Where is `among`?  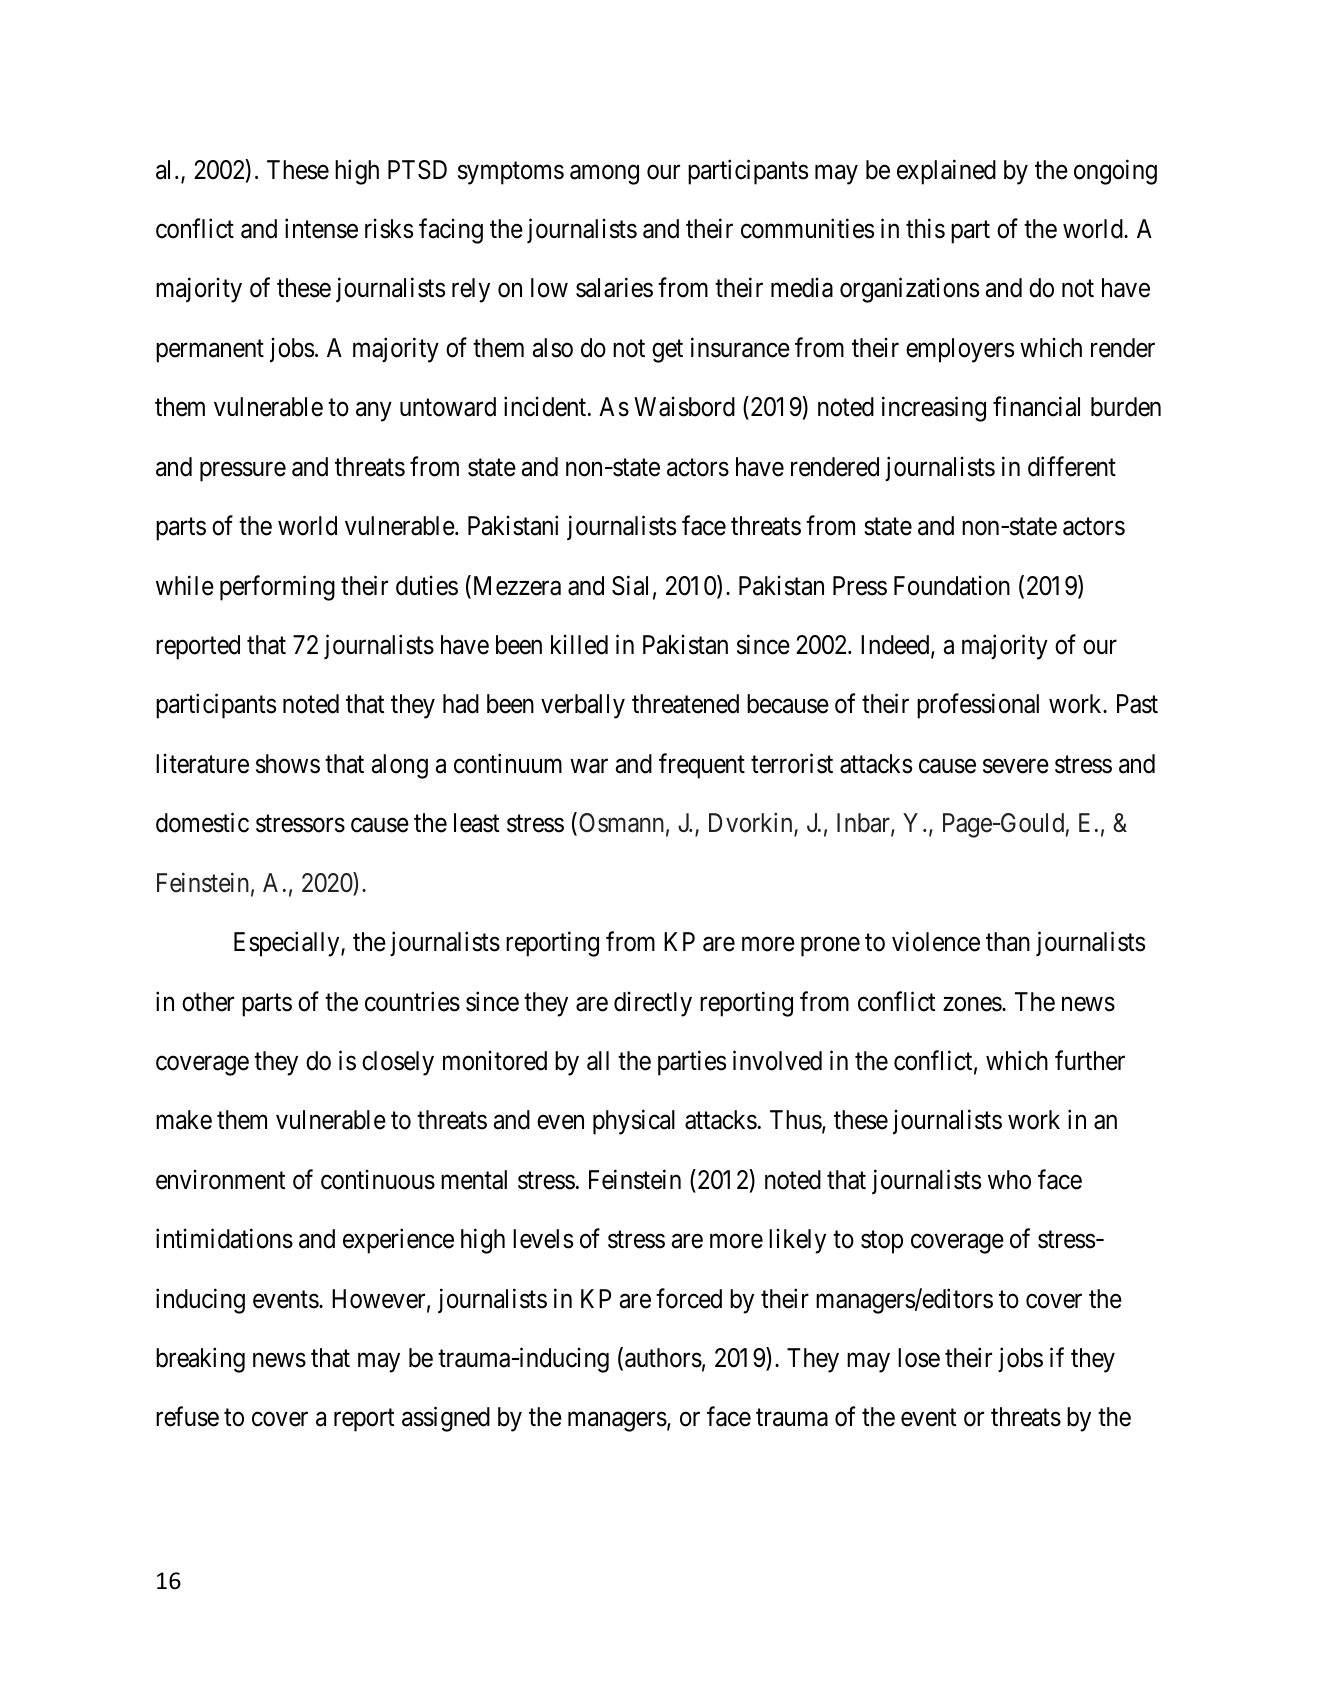
among is located at coordinates (604, 175).
